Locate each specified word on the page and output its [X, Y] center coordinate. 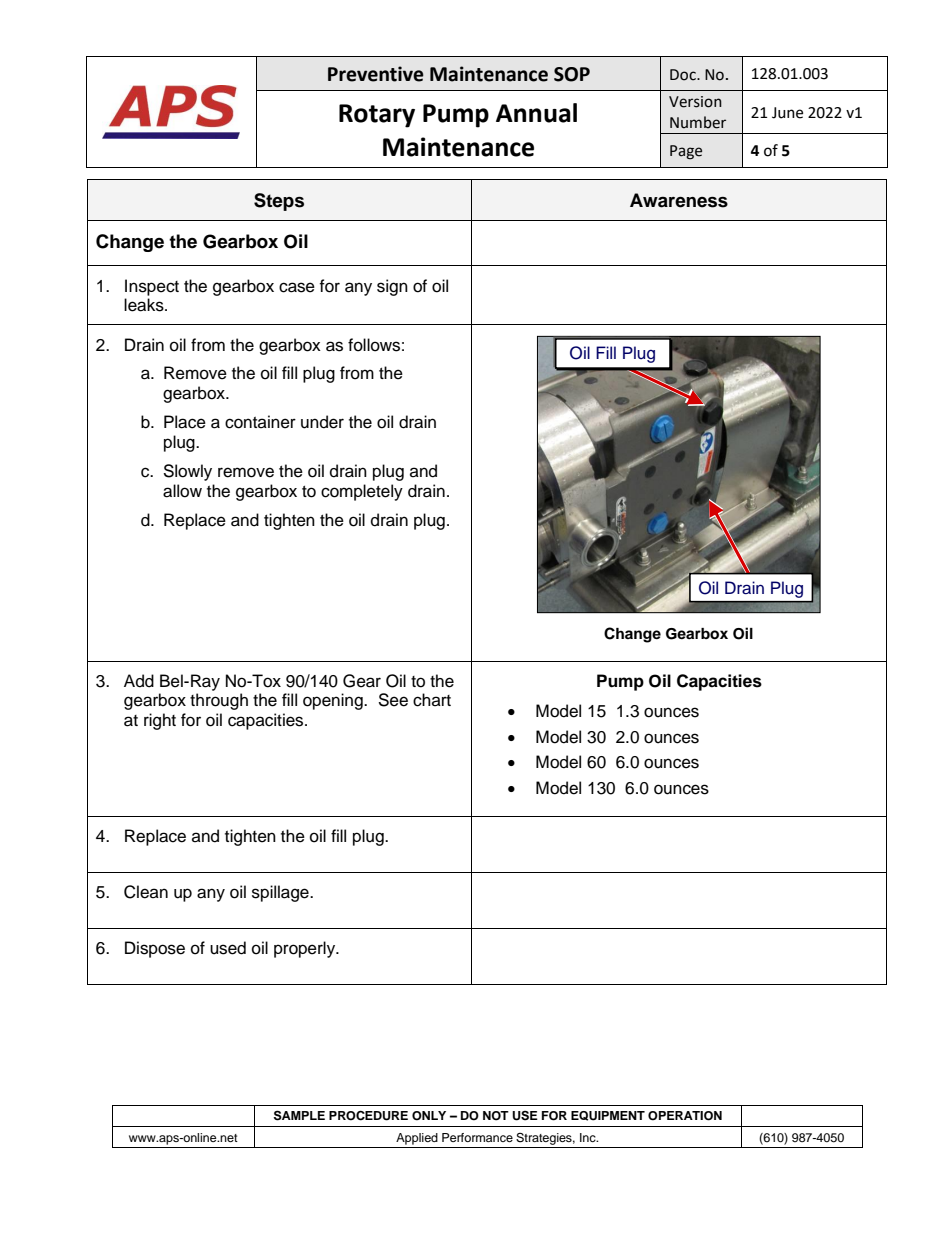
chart [432, 700]
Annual [536, 113]
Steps [279, 202]
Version [695, 102]
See [393, 700]
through [219, 701]
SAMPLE [299, 1115]
